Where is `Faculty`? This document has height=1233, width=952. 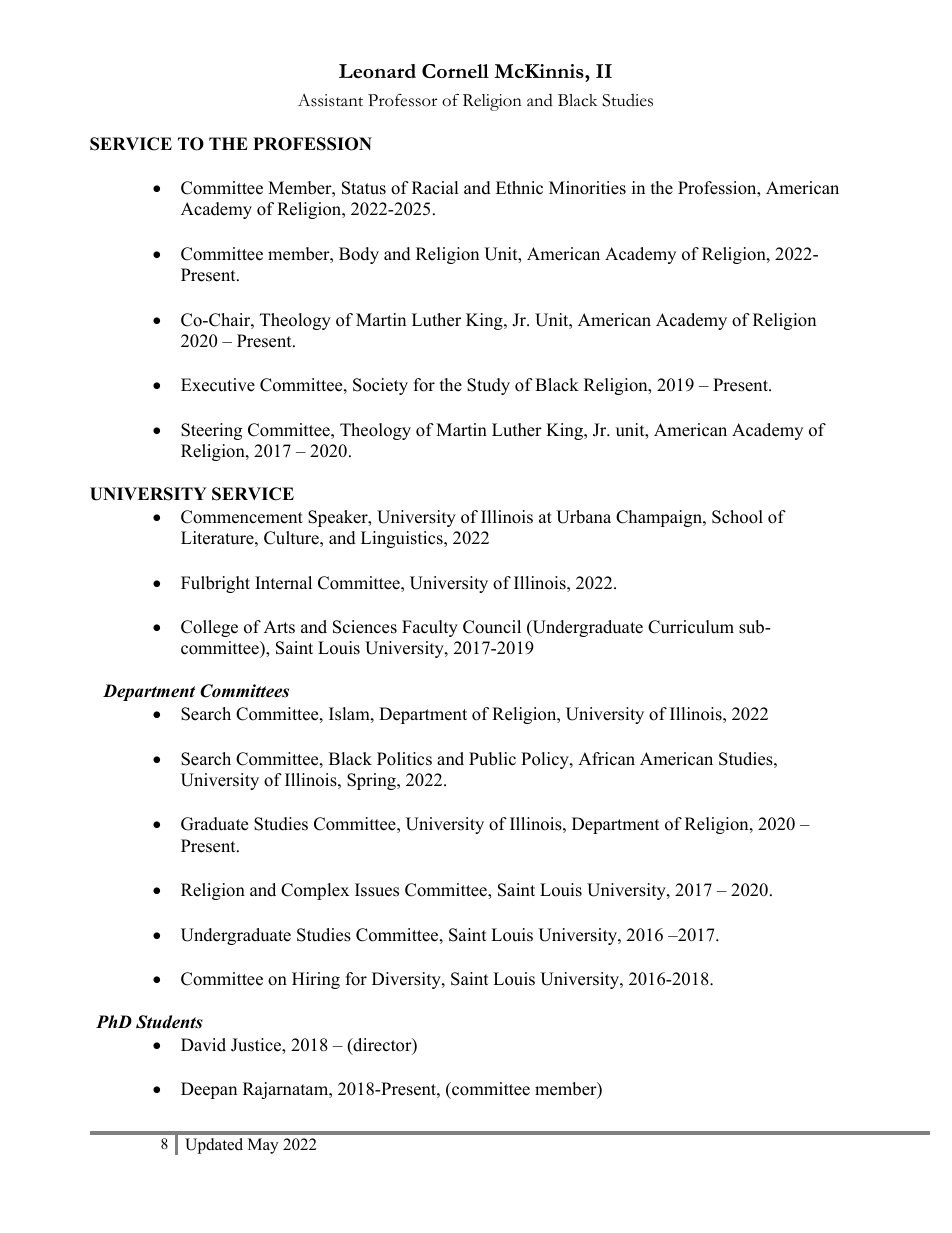
Faculty is located at coordinates (430, 628).
